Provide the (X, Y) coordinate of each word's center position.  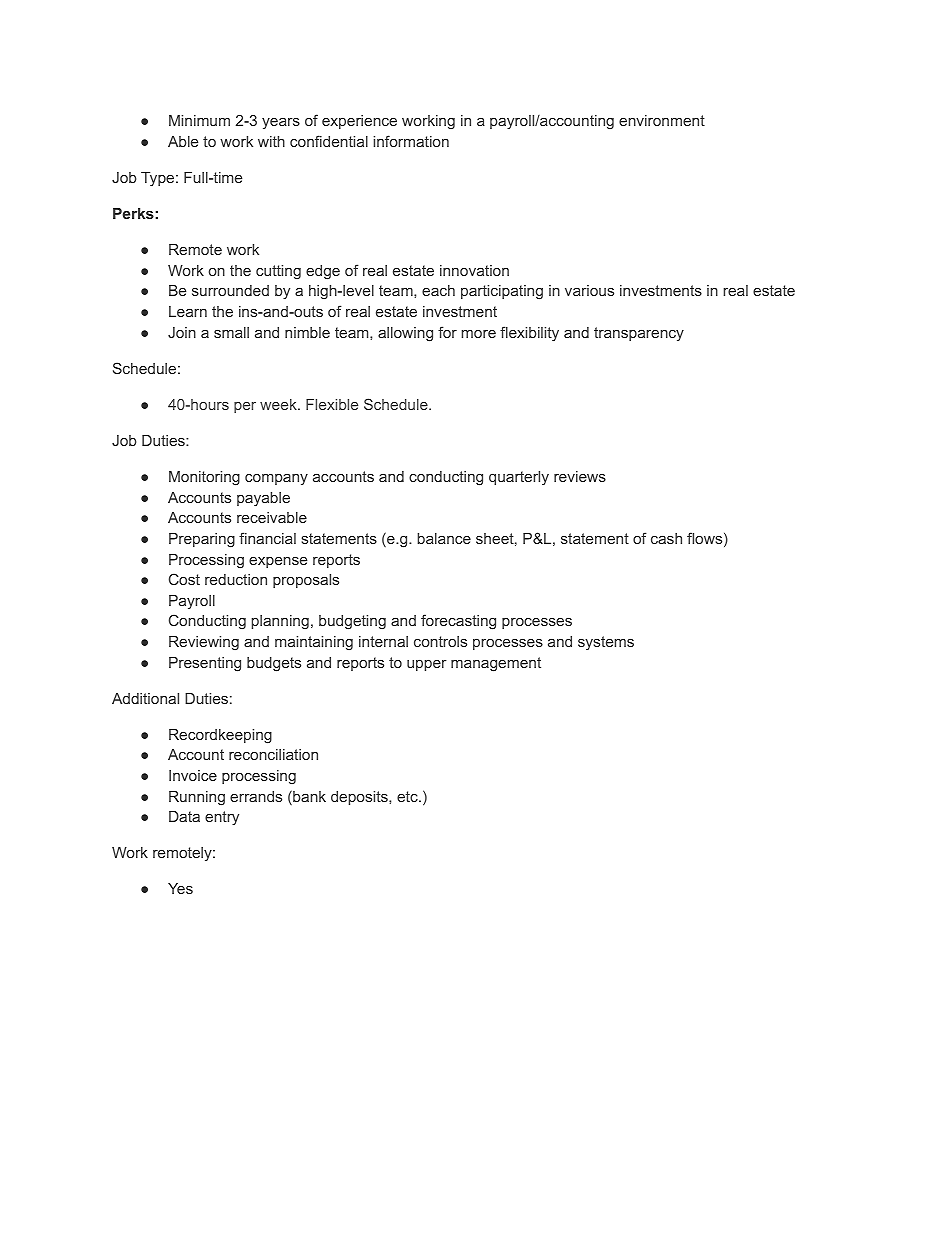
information (411, 141)
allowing (405, 334)
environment (662, 120)
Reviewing (204, 643)
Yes (180, 888)
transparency (639, 334)
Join (182, 332)
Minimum (199, 120)
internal (383, 641)
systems (606, 643)
